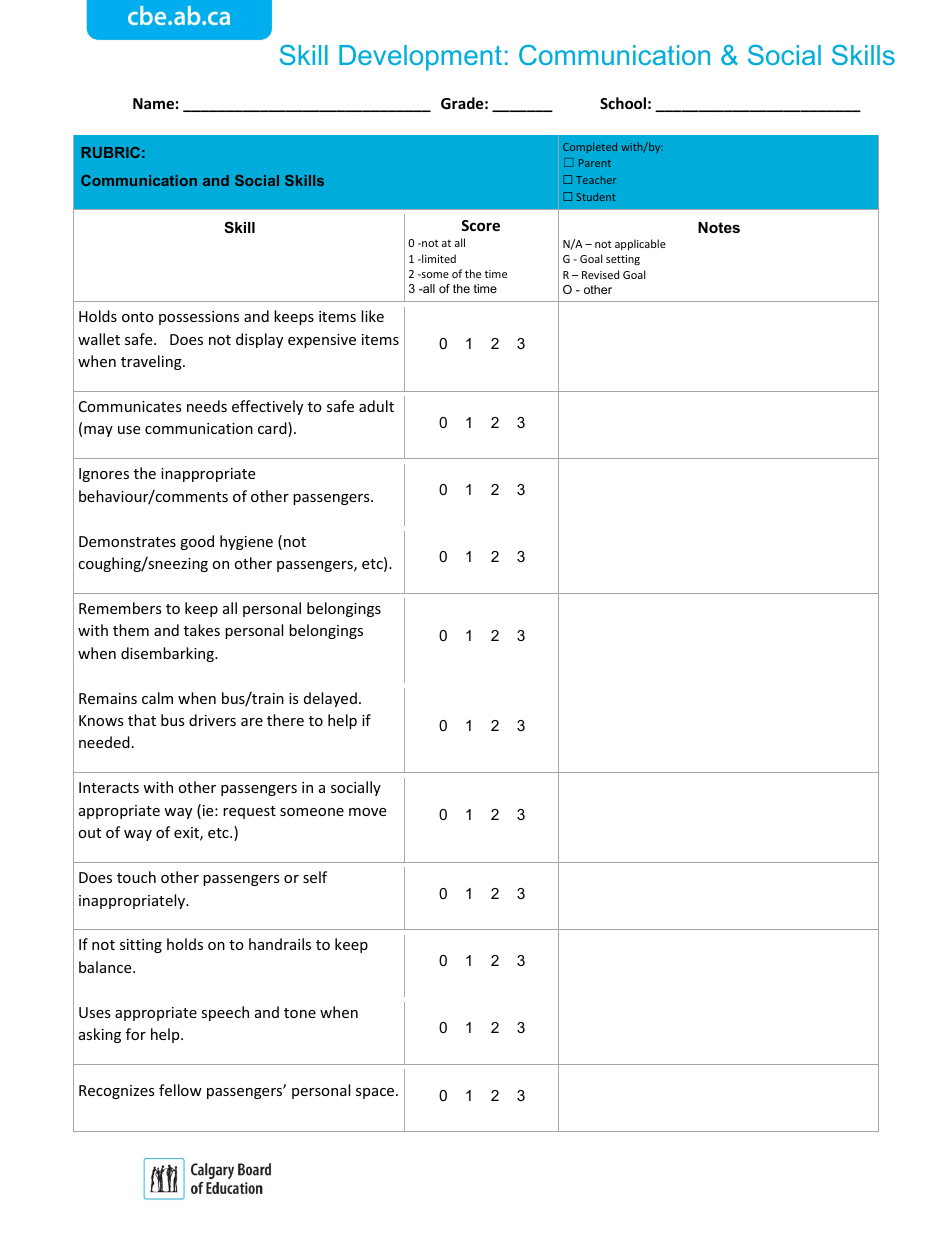 The image size is (952, 1233). Describe the element at coordinates (376, 1093) in the screenshot. I see `space` at that location.
